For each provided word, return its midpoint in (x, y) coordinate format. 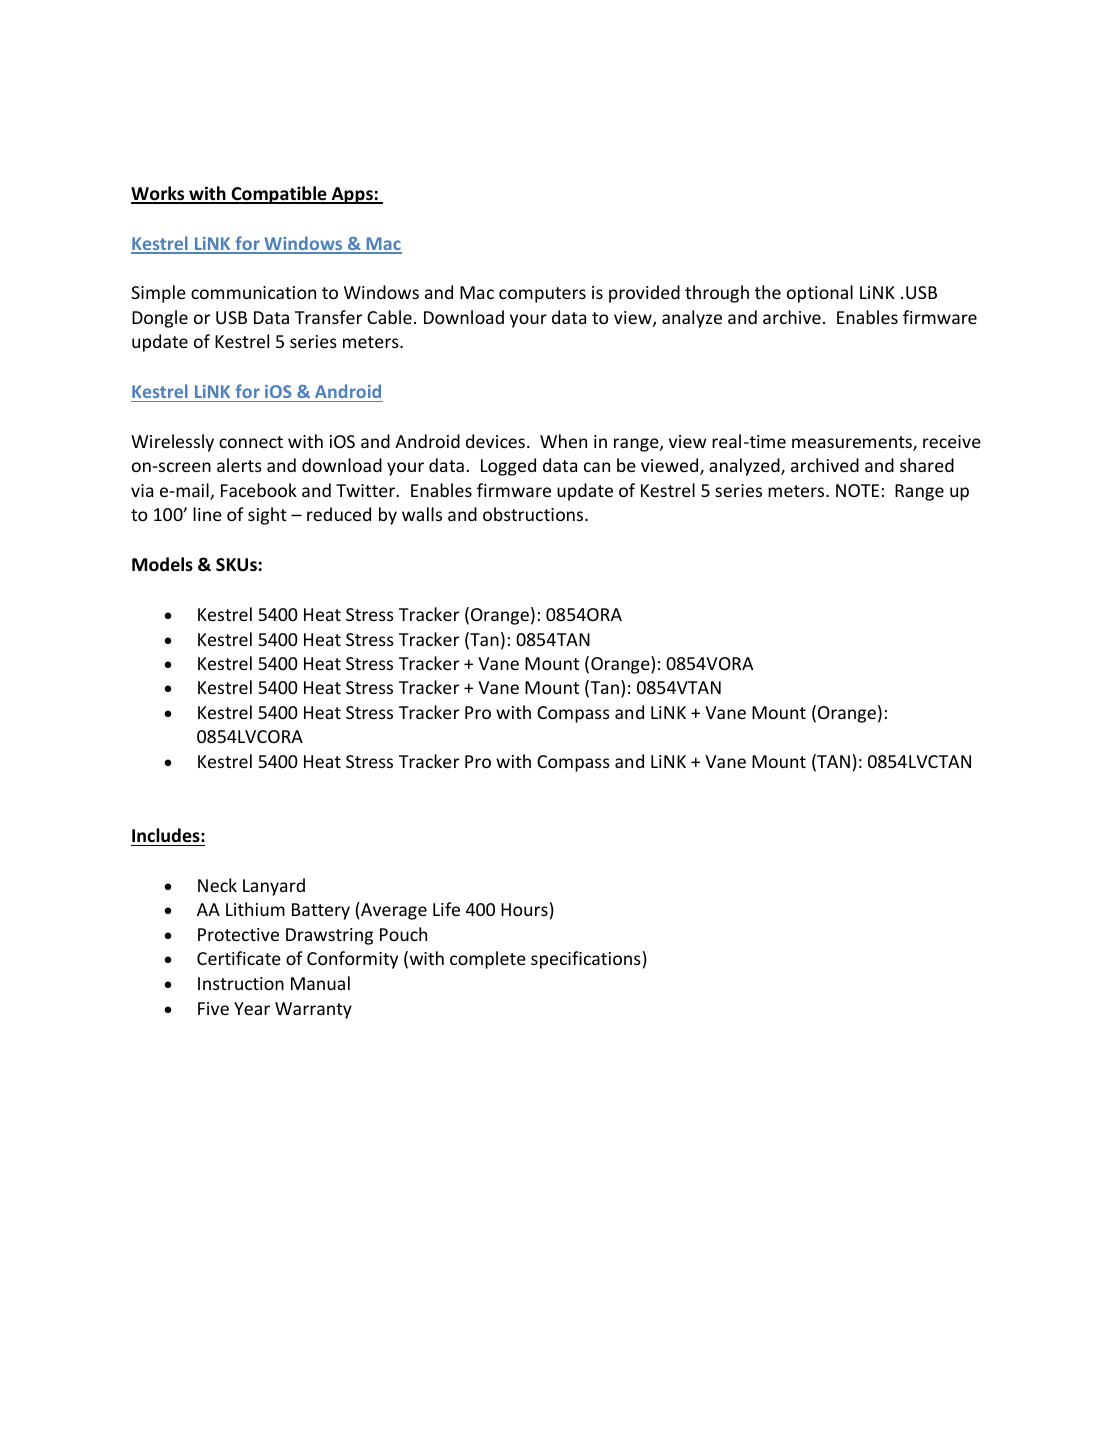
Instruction (241, 983)
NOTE (857, 490)
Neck (217, 885)
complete (488, 960)
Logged (508, 467)
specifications (586, 960)
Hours (524, 909)
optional (820, 294)
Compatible (279, 195)
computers (542, 295)
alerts (239, 465)
